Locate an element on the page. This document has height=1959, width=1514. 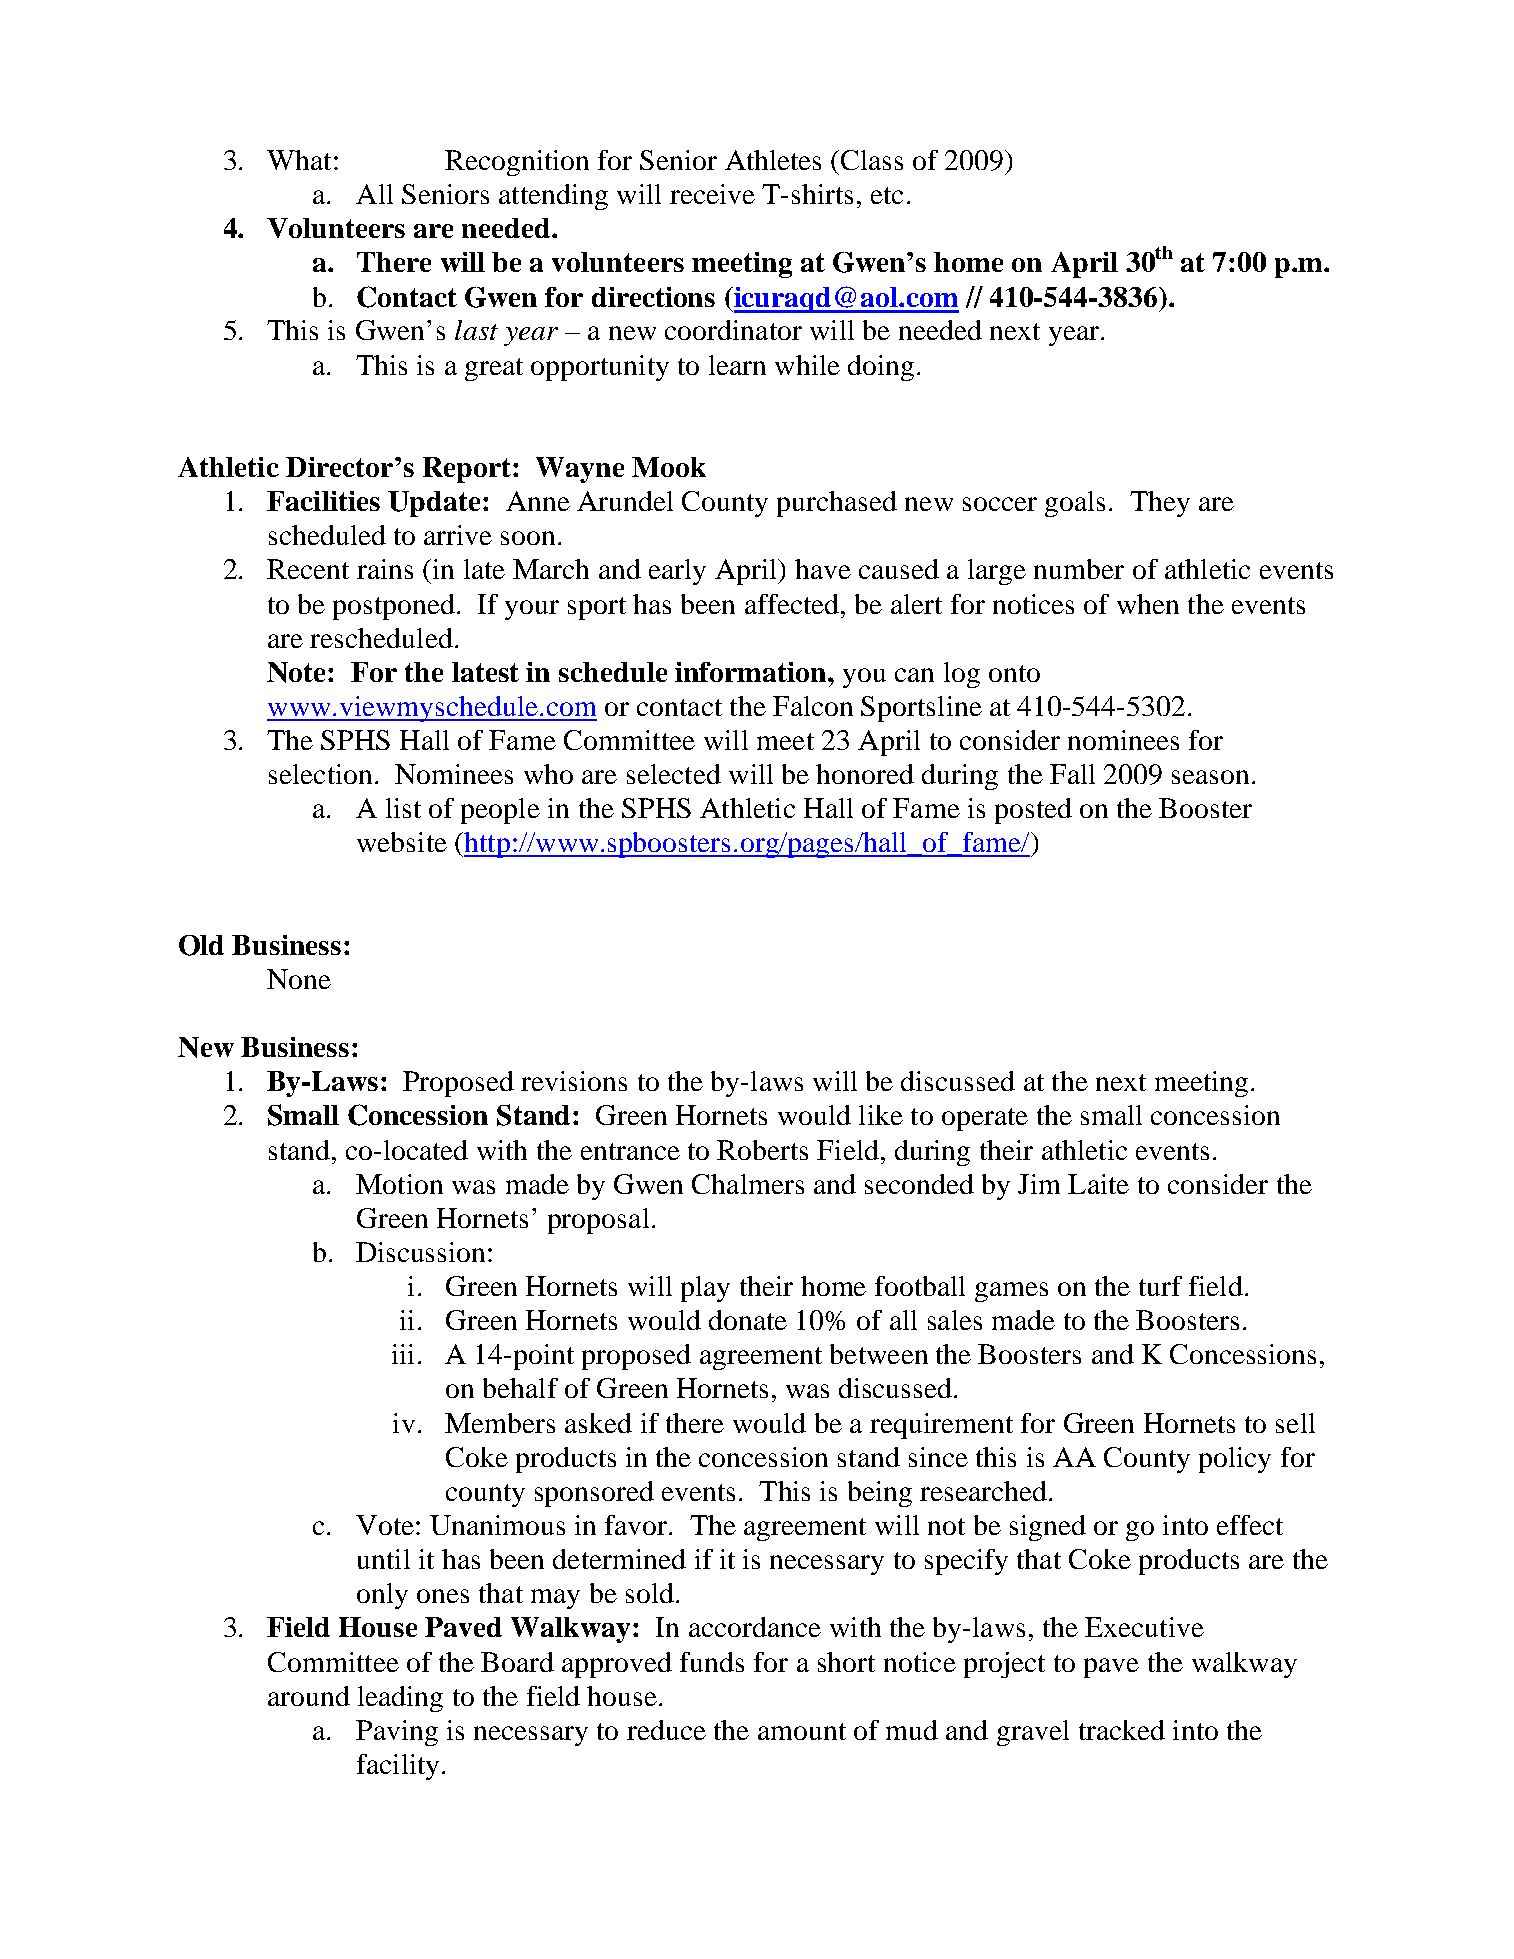
affected is located at coordinates (793, 604).
